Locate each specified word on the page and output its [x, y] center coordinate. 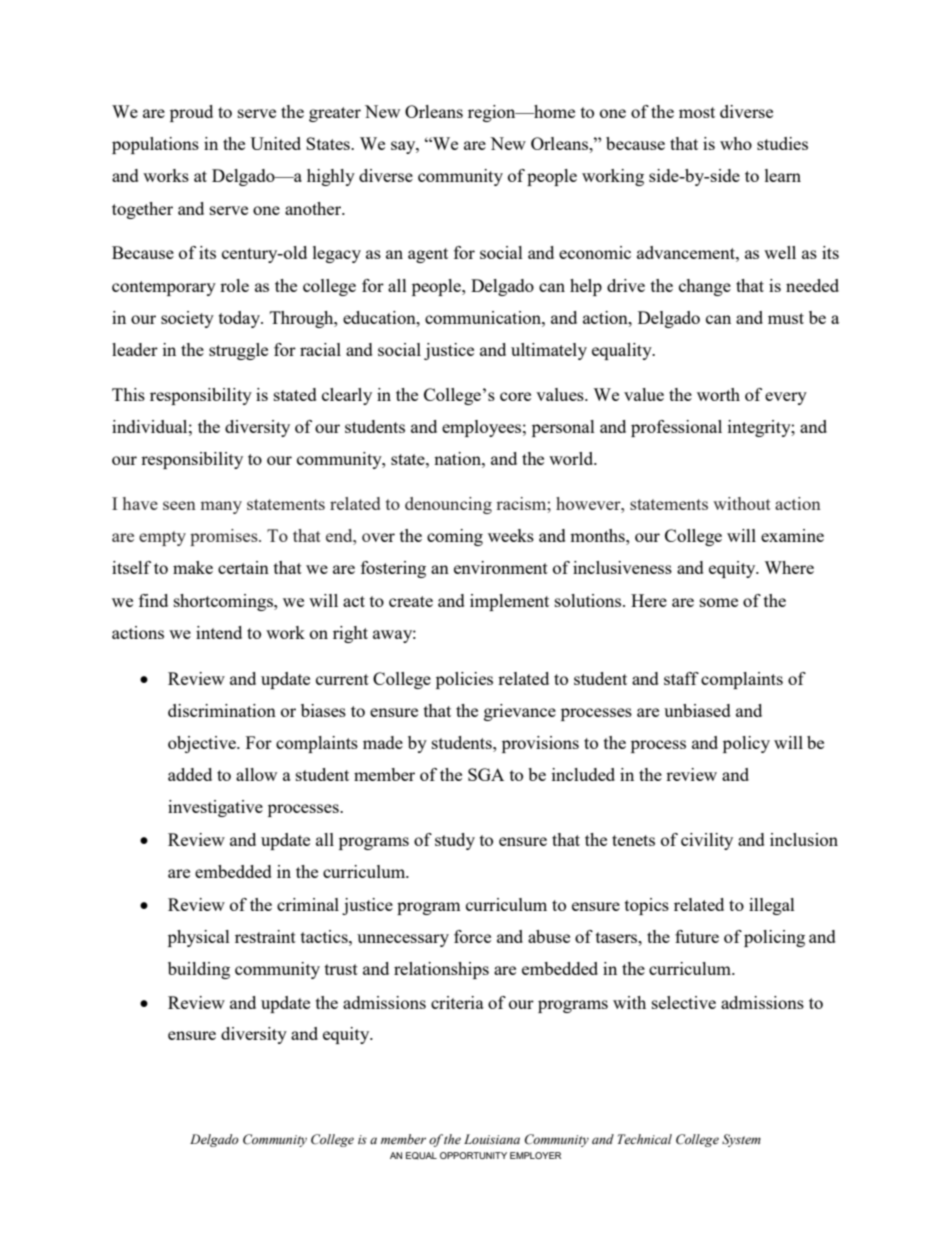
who [736, 143]
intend [219, 632]
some [719, 602]
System [741, 1140]
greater [335, 114]
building [199, 970]
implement [509, 602]
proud [191, 113]
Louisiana [492, 1139]
